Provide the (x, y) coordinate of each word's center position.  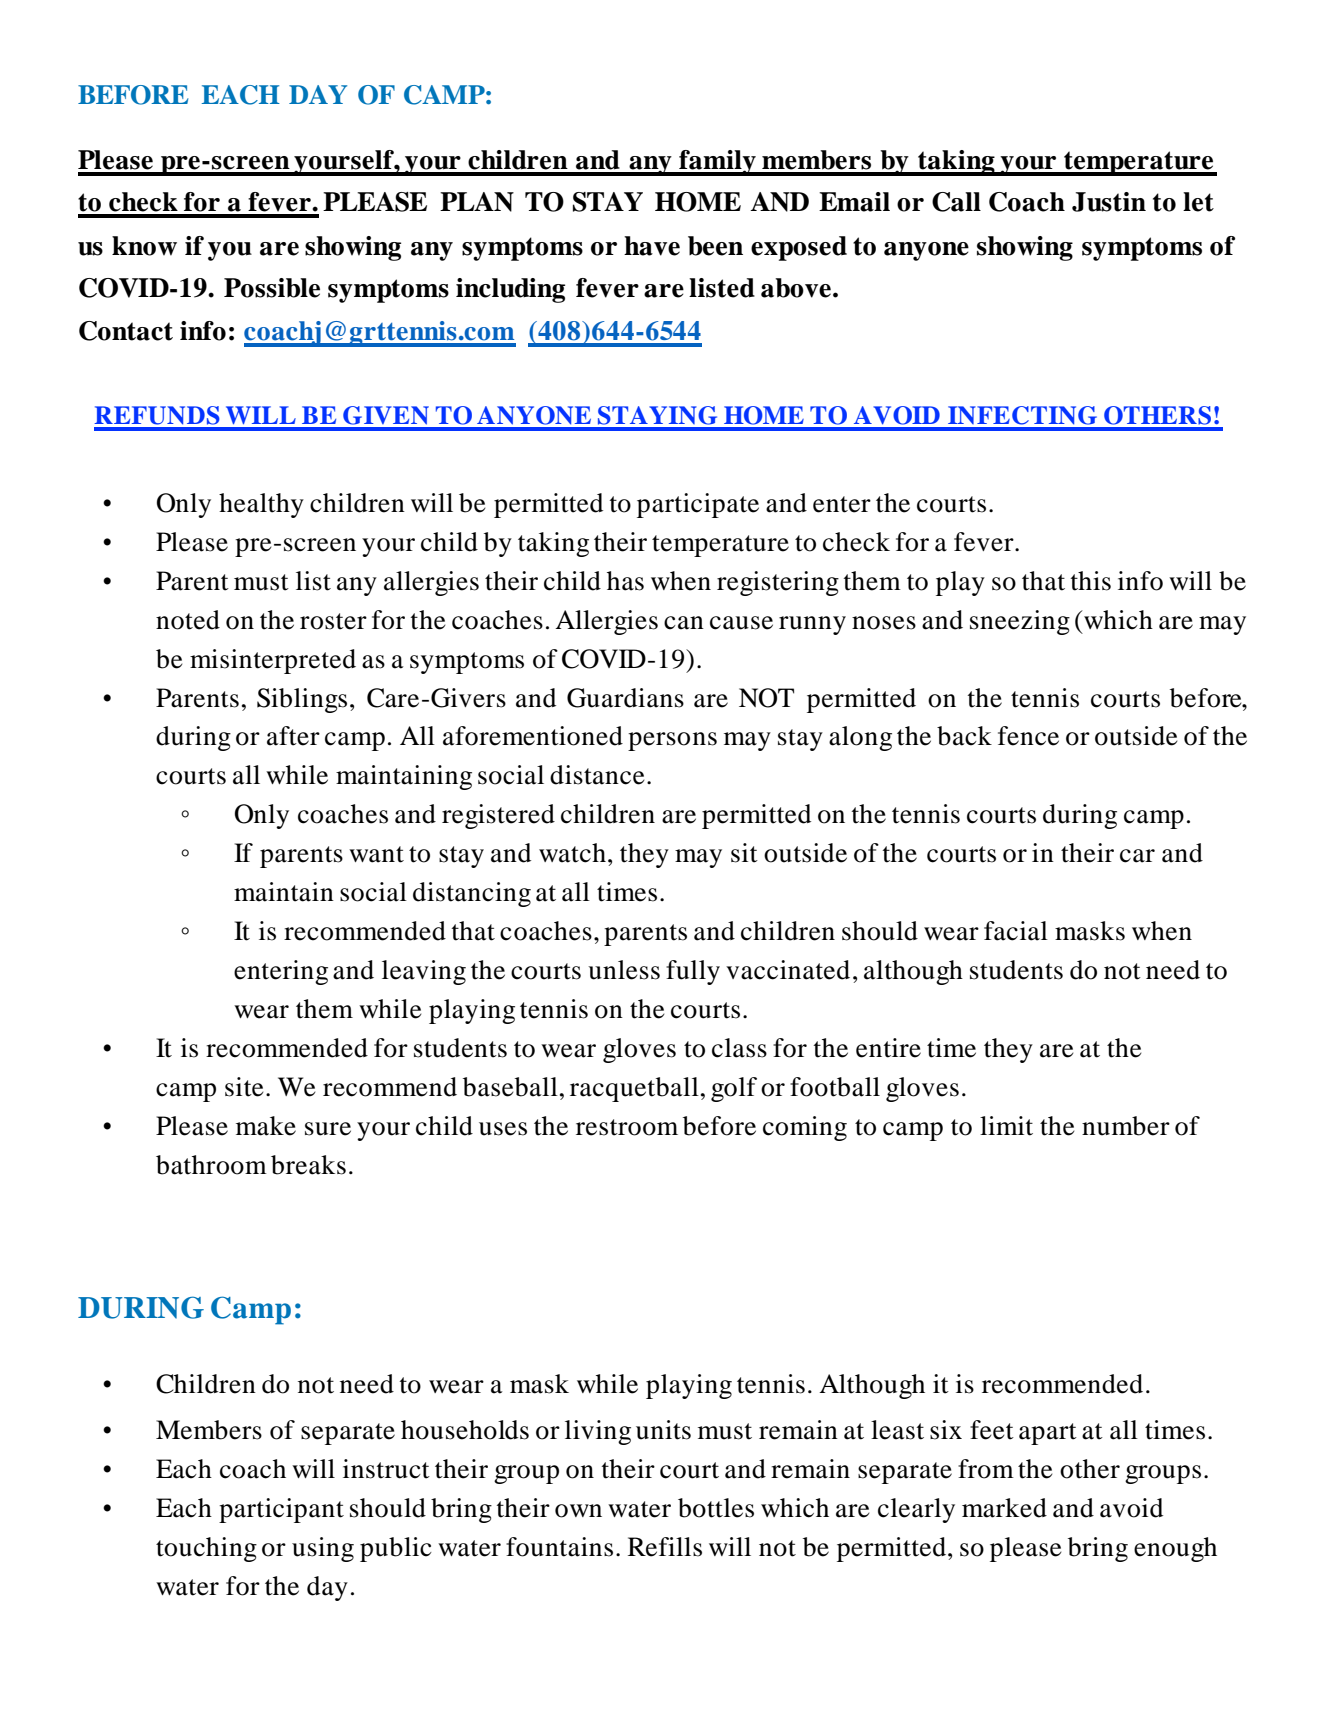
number (1126, 1126)
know (144, 246)
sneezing (1020, 622)
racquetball (634, 1089)
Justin (1109, 202)
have (652, 246)
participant (281, 1510)
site (244, 1087)
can (684, 623)
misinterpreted (273, 661)
